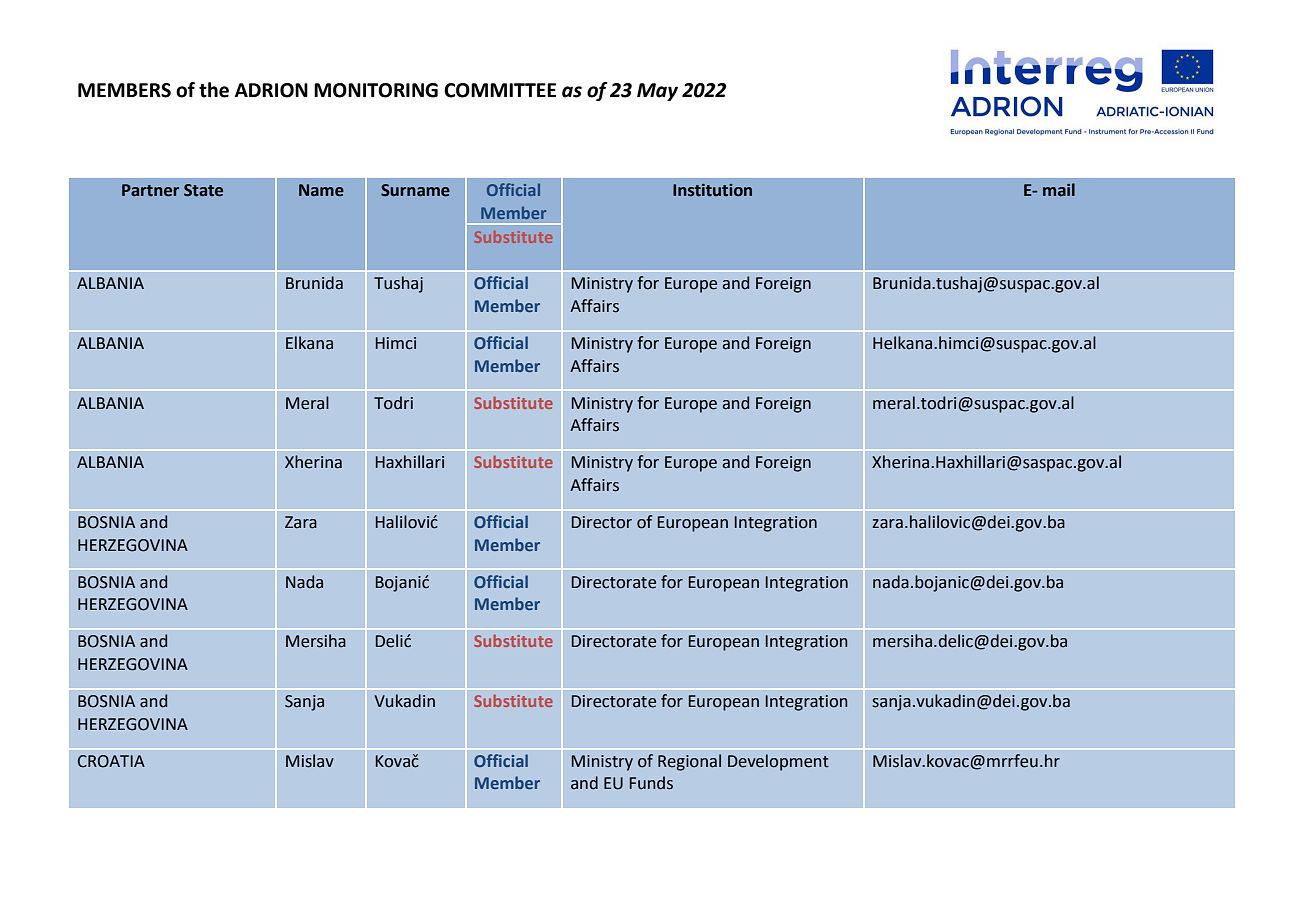 Image resolution: width=1308 pixels, height=924 pixels. What do you see at coordinates (500, 90) in the screenshot?
I see `COMMITTEE` at bounding box center [500, 90].
